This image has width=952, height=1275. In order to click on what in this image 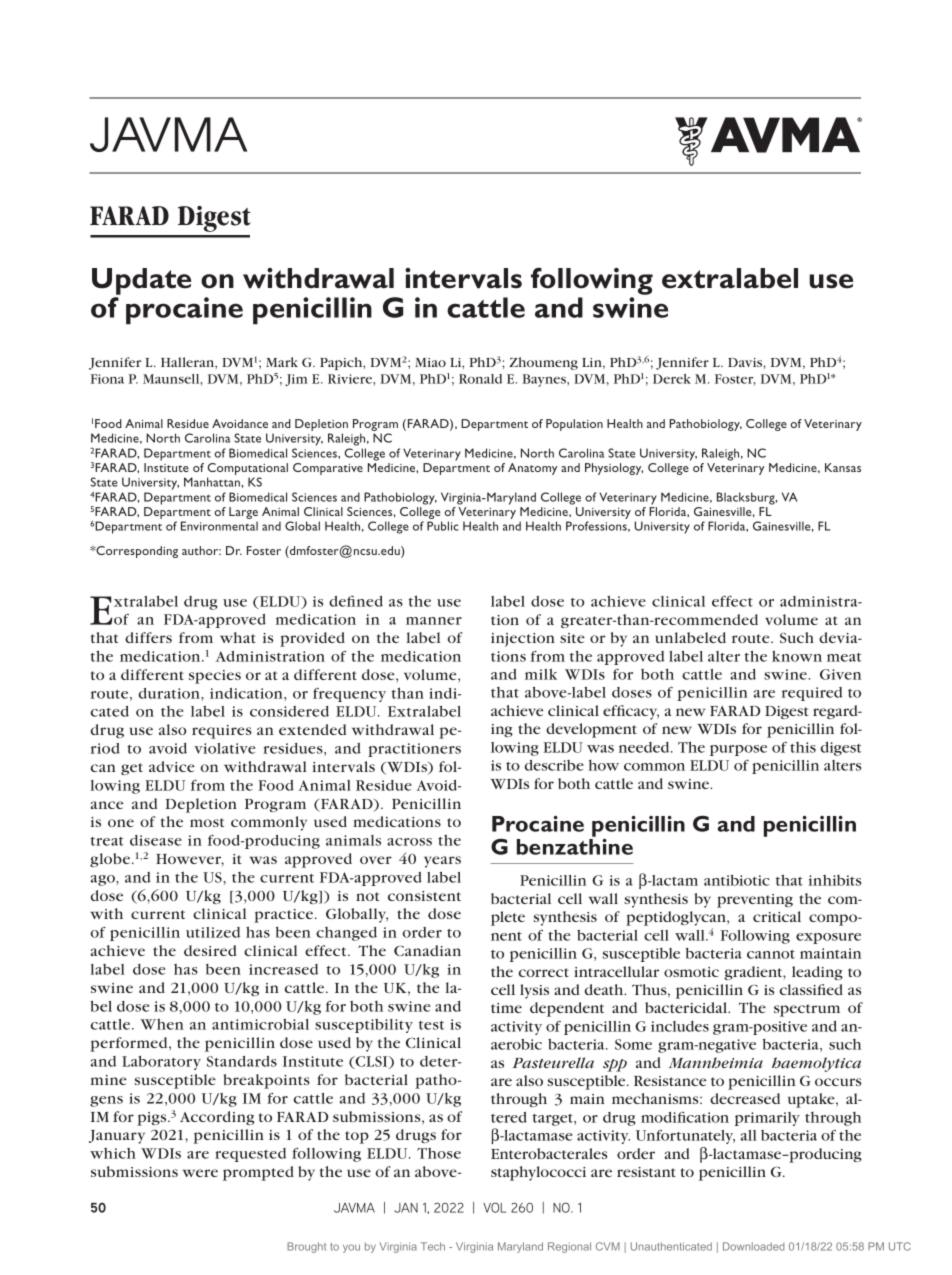, I will do `click(238, 637)`.
